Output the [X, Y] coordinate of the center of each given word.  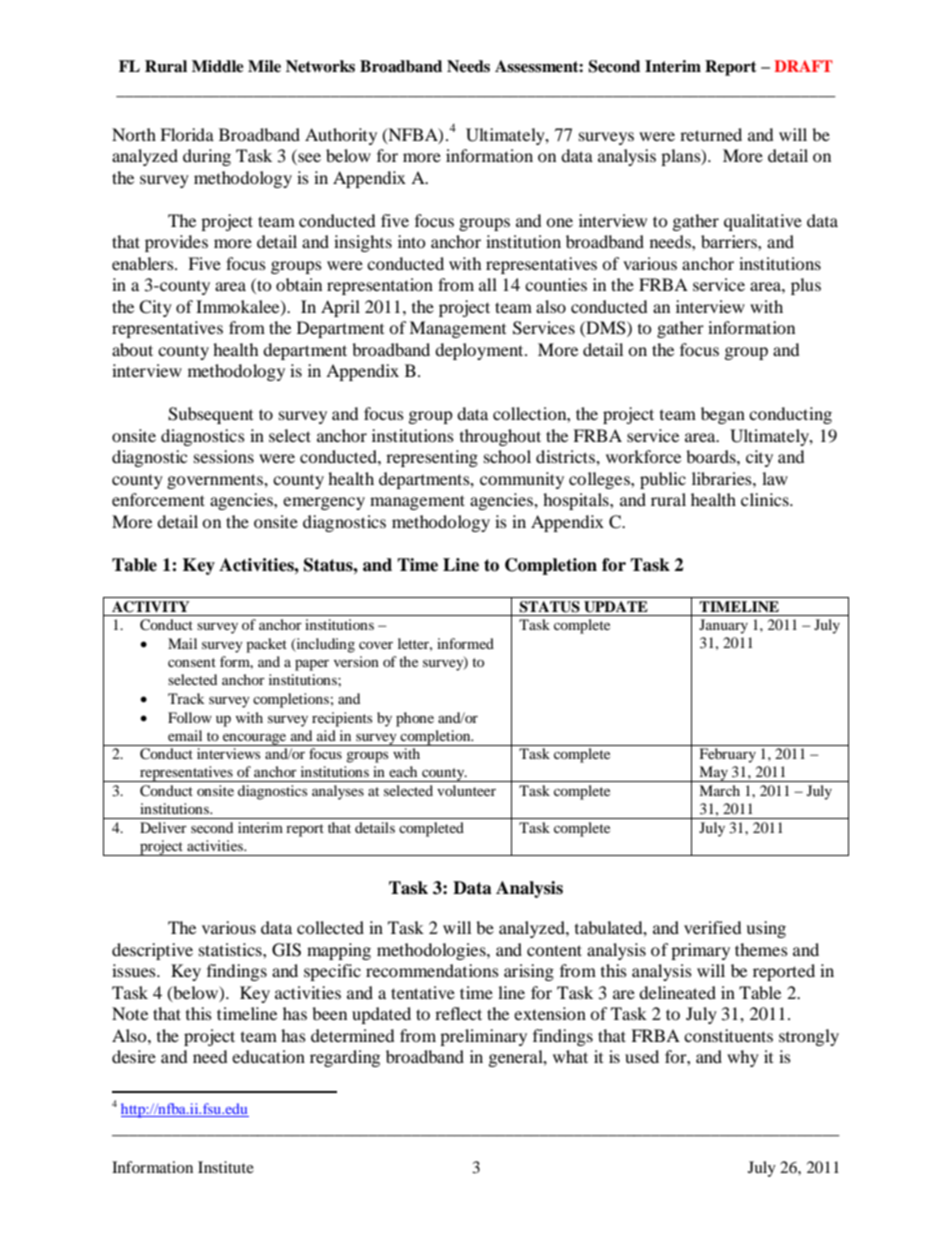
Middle [218, 66]
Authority [341, 136]
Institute [226, 1167]
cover [376, 645]
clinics [766, 499]
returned [711, 134]
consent [192, 662]
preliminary [483, 1037]
